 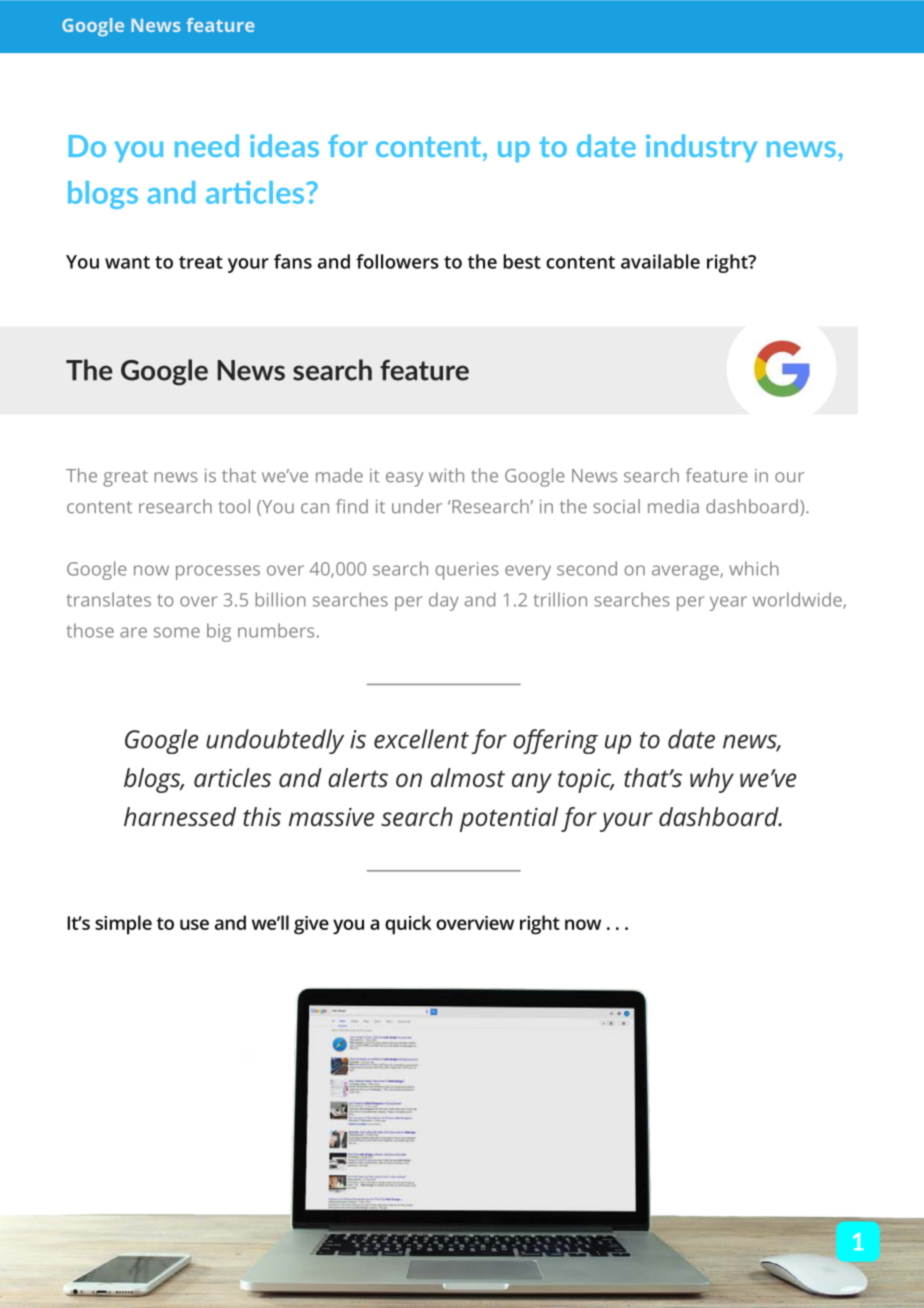 What do you see at coordinates (207, 145) in the screenshot?
I see `need` at bounding box center [207, 145].
